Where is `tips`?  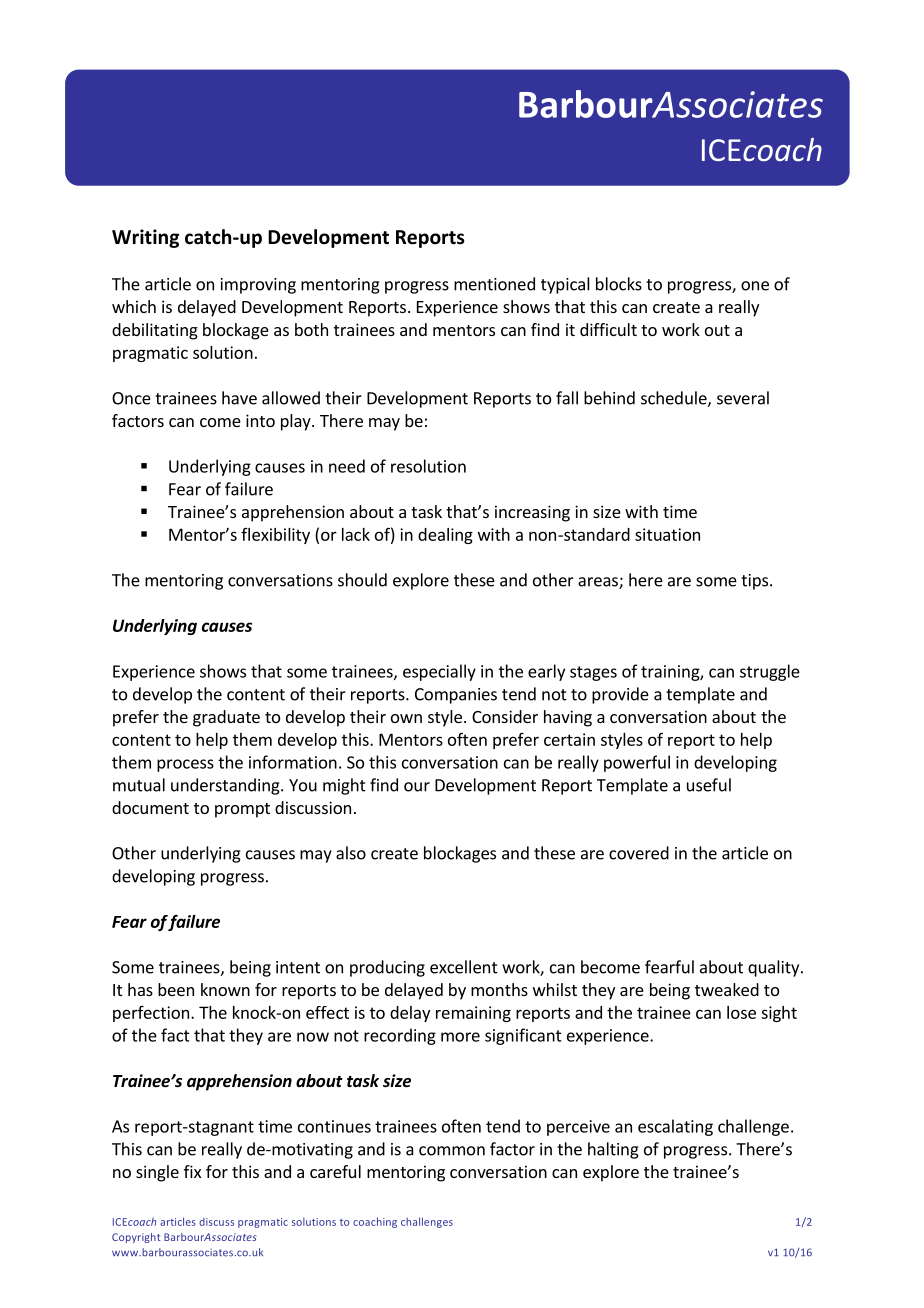 tips is located at coordinates (756, 582).
